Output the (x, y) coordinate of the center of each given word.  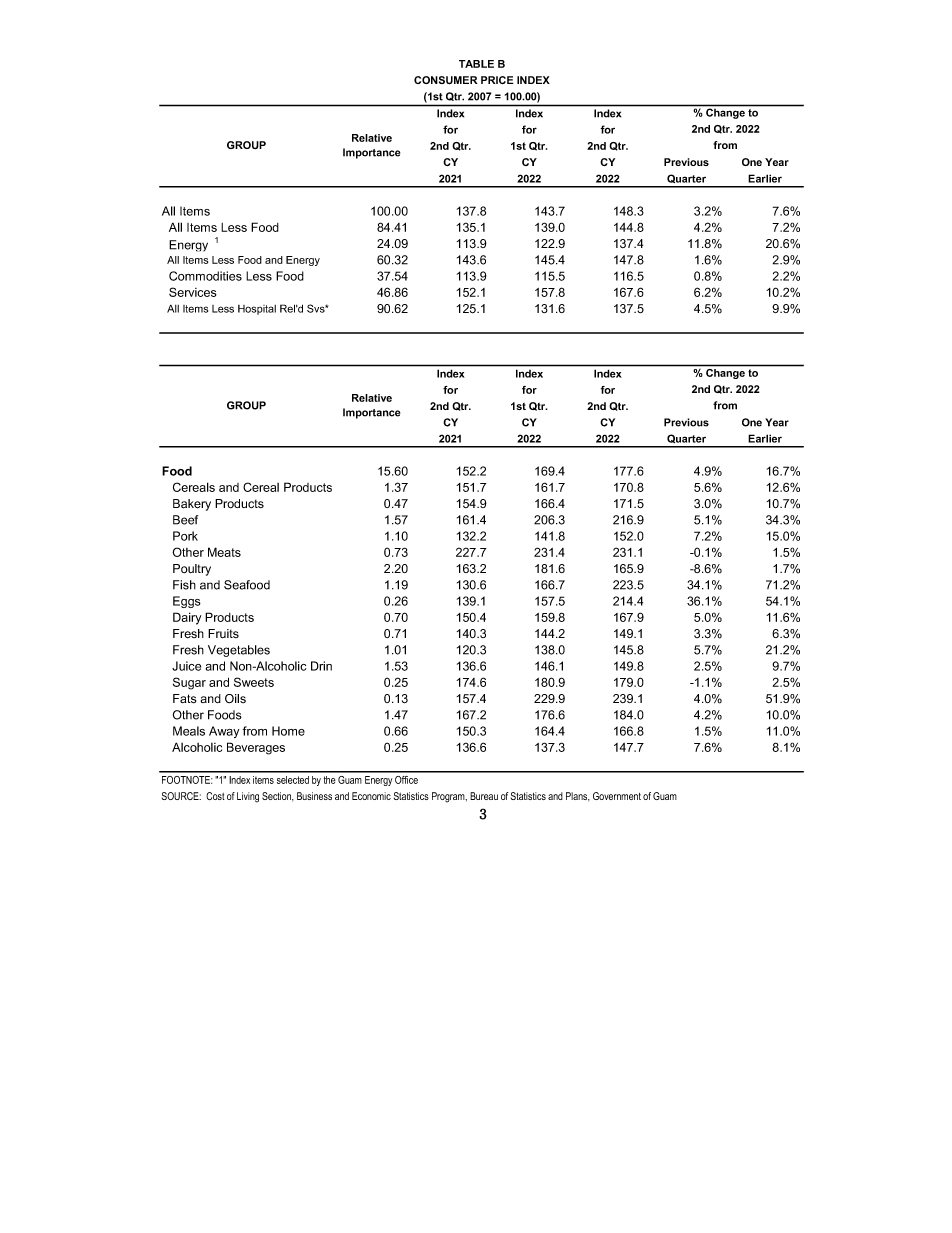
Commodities (205, 276)
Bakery (192, 505)
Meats (224, 552)
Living (248, 797)
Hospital (257, 310)
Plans (578, 797)
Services (193, 292)
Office (406, 780)
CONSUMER (445, 80)
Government (617, 796)
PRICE (497, 80)
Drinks (321, 666)
